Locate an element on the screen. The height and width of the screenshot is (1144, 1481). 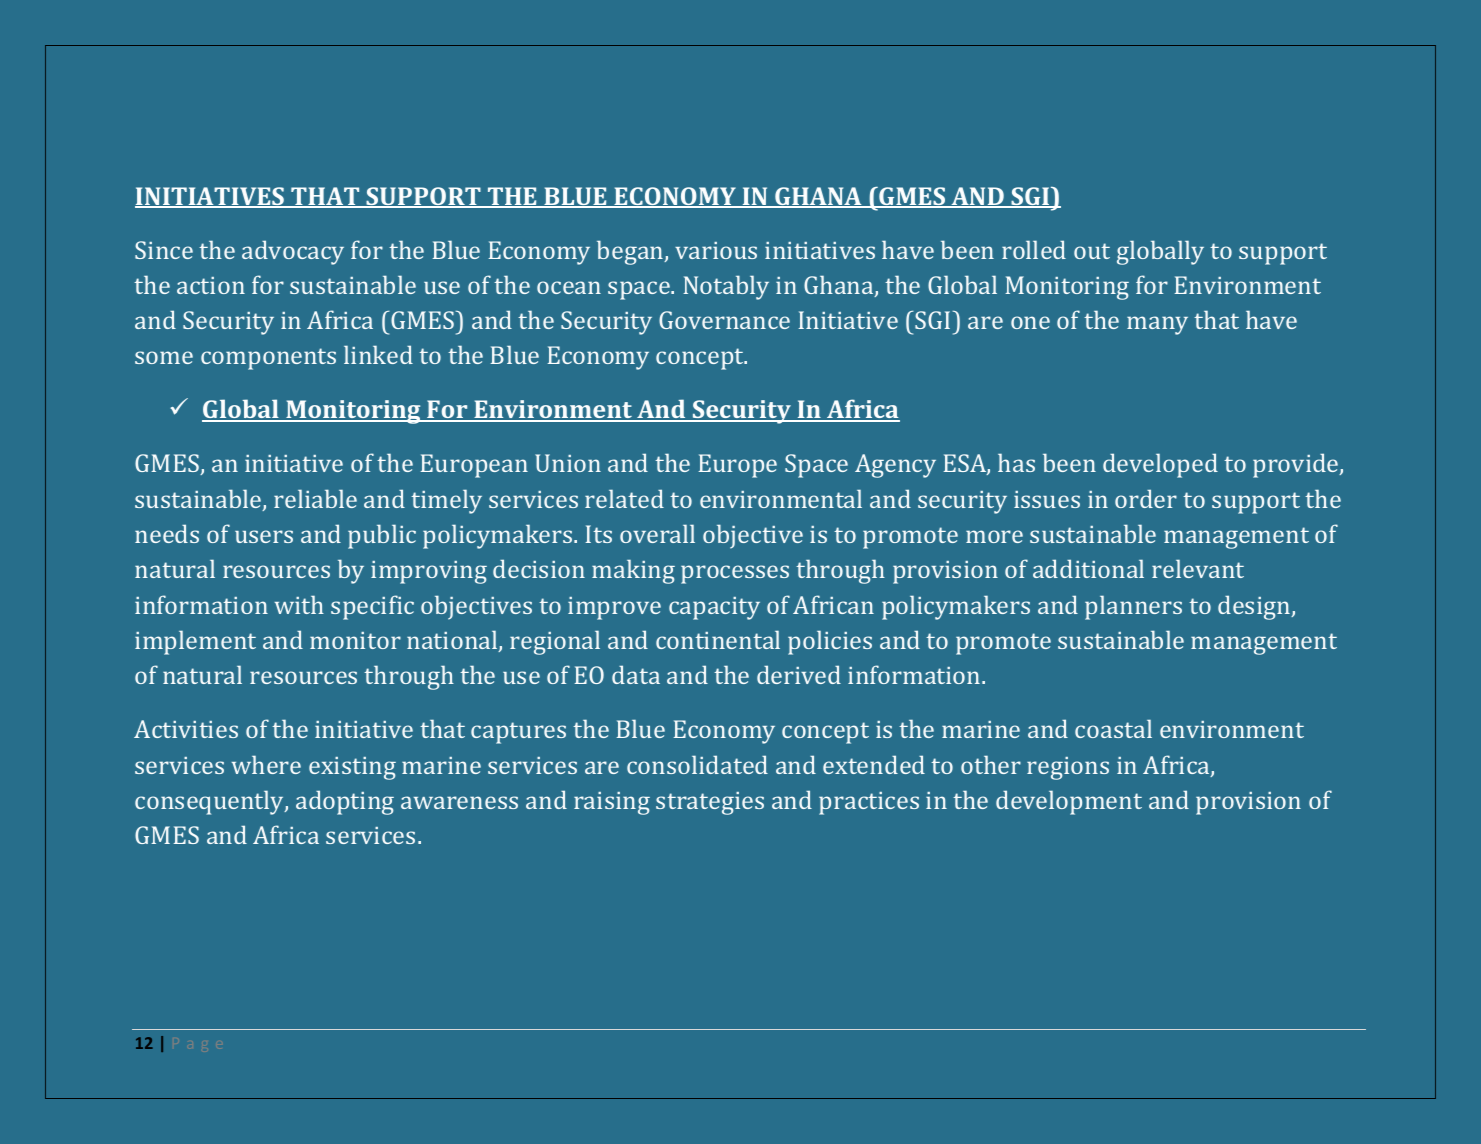
adopting is located at coordinates (345, 802).
